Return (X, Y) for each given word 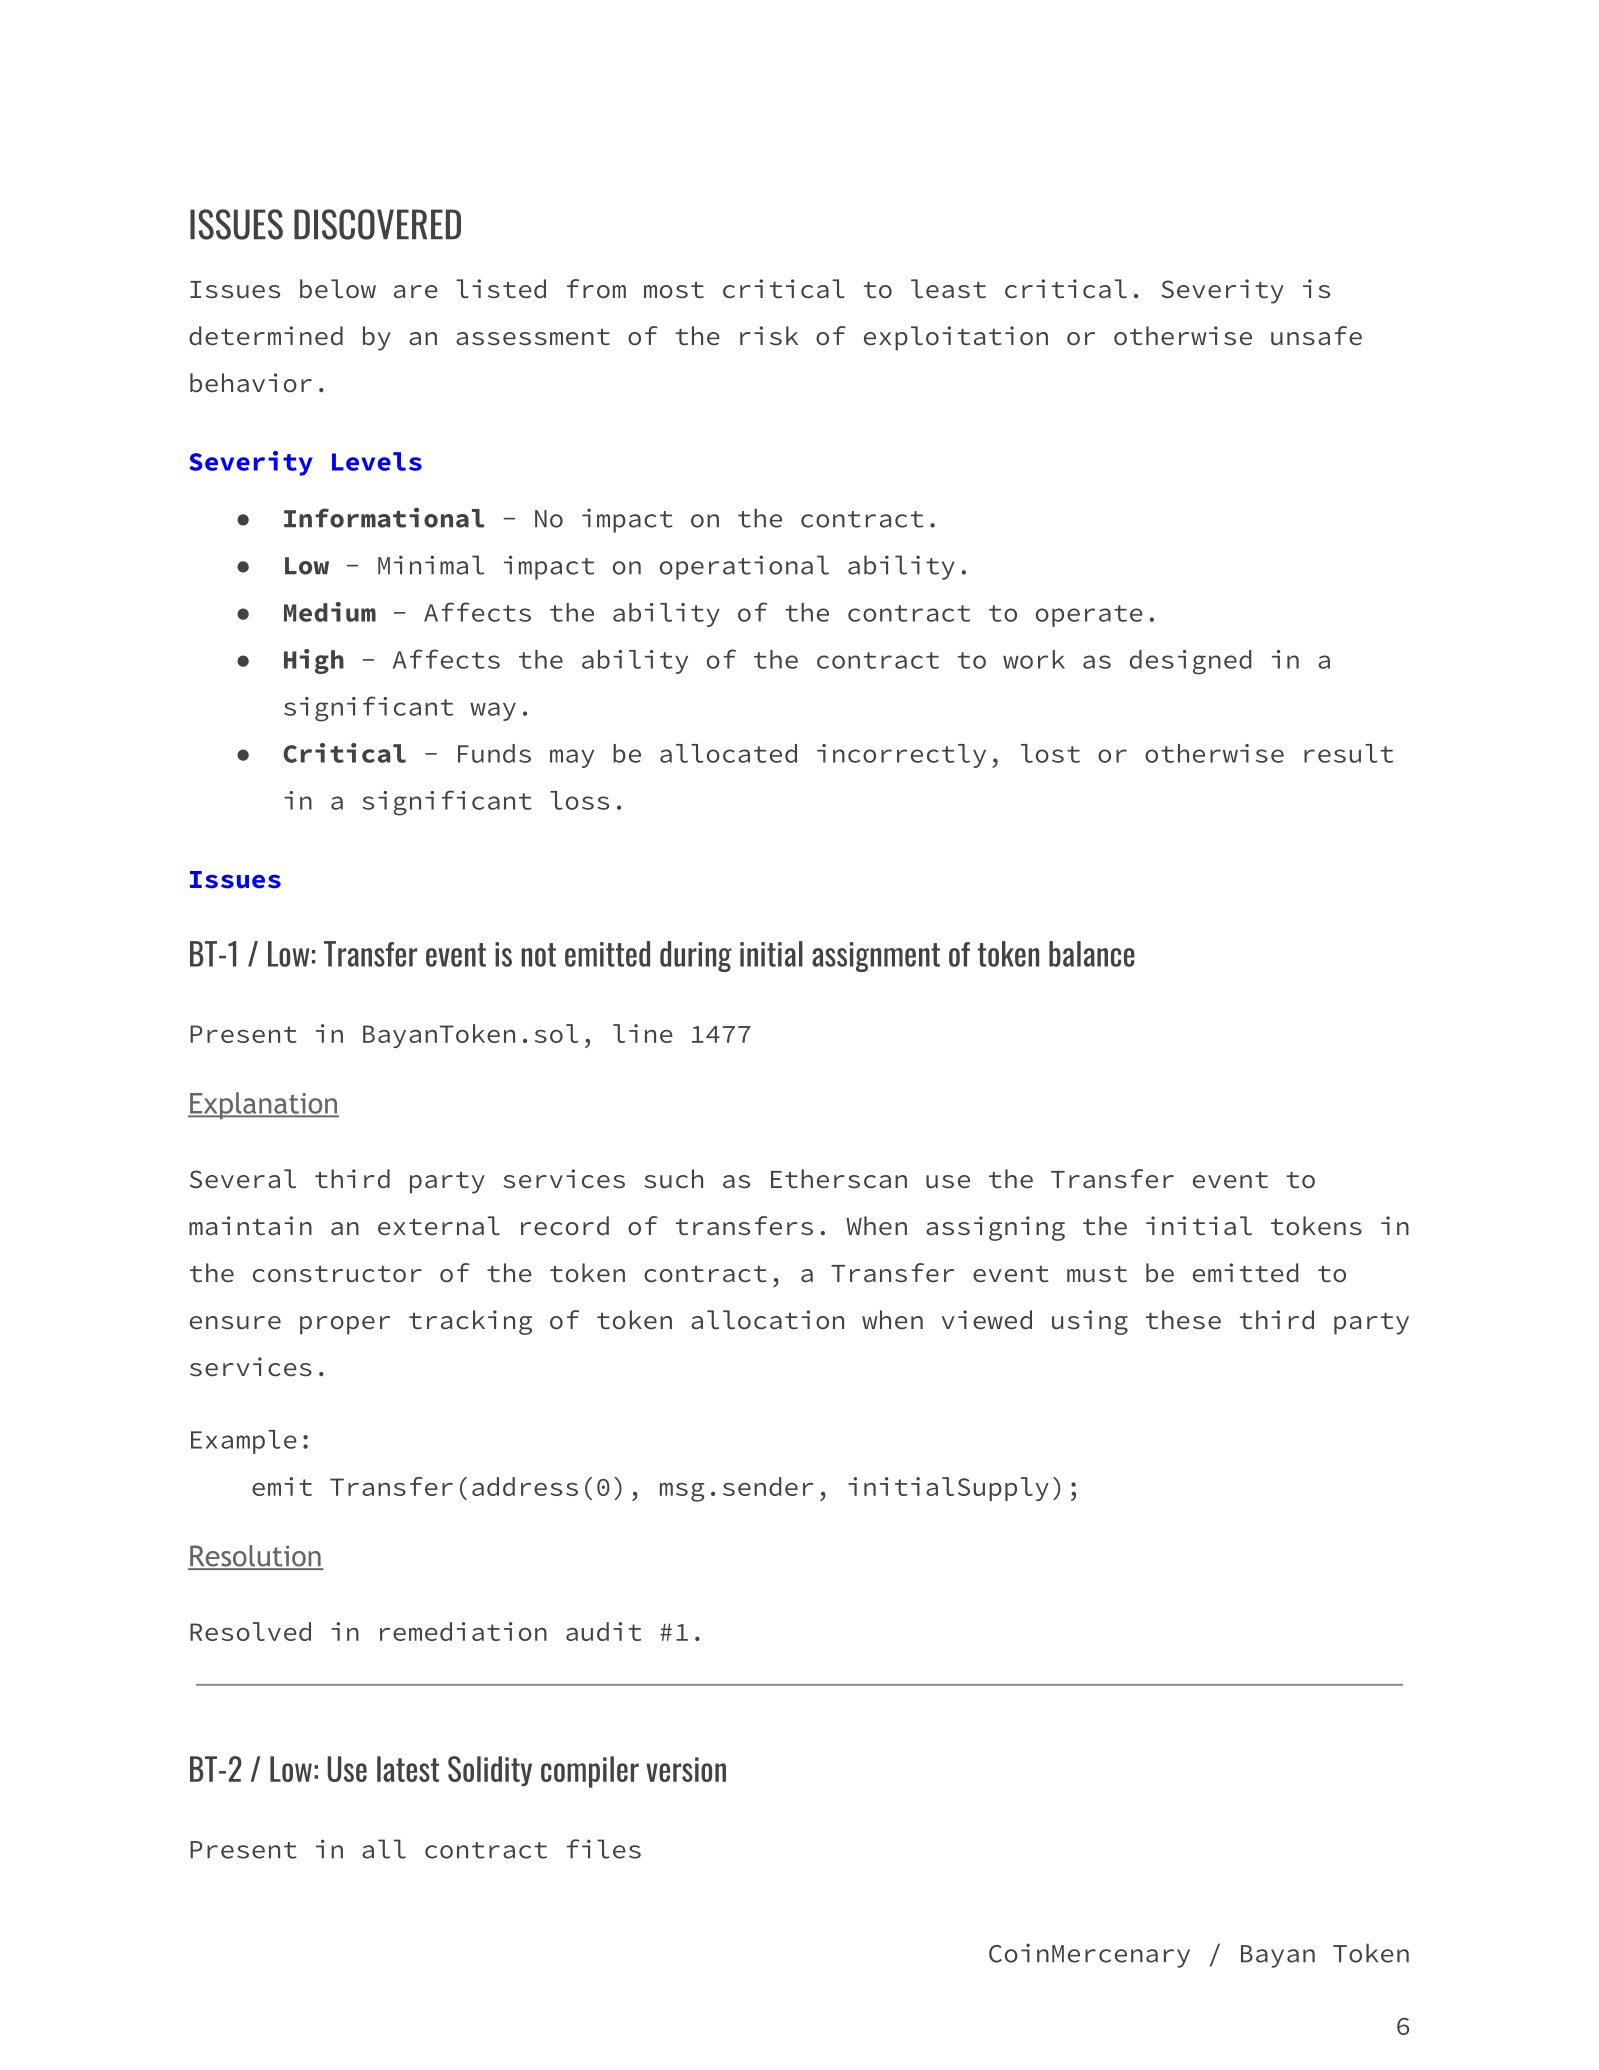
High (314, 661)
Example (244, 1442)
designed (1190, 662)
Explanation (263, 1106)
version (686, 1769)
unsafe (1316, 336)
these (1183, 1320)
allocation (767, 1320)
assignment (876, 957)
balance (1092, 954)
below (338, 289)
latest (408, 1769)
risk (769, 336)
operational (744, 567)
